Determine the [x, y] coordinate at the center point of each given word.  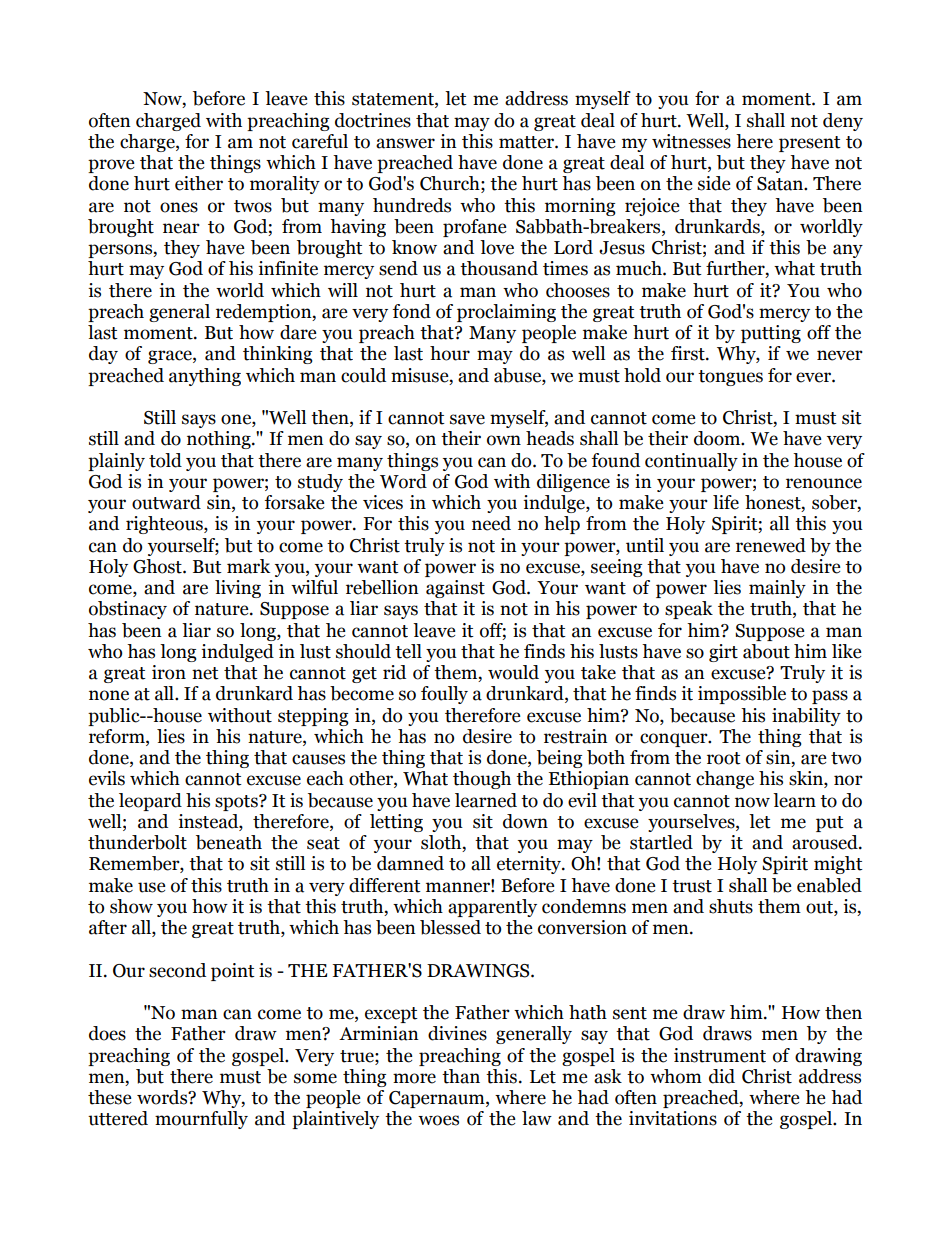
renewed [771, 545]
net [205, 673]
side [714, 183]
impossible [742, 695]
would [513, 672]
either [199, 183]
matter [527, 142]
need [491, 523]
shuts [731, 906]
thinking [278, 355]
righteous [165, 525]
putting [771, 334]
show [131, 906]
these [110, 1097]
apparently [492, 908]
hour [450, 353]
